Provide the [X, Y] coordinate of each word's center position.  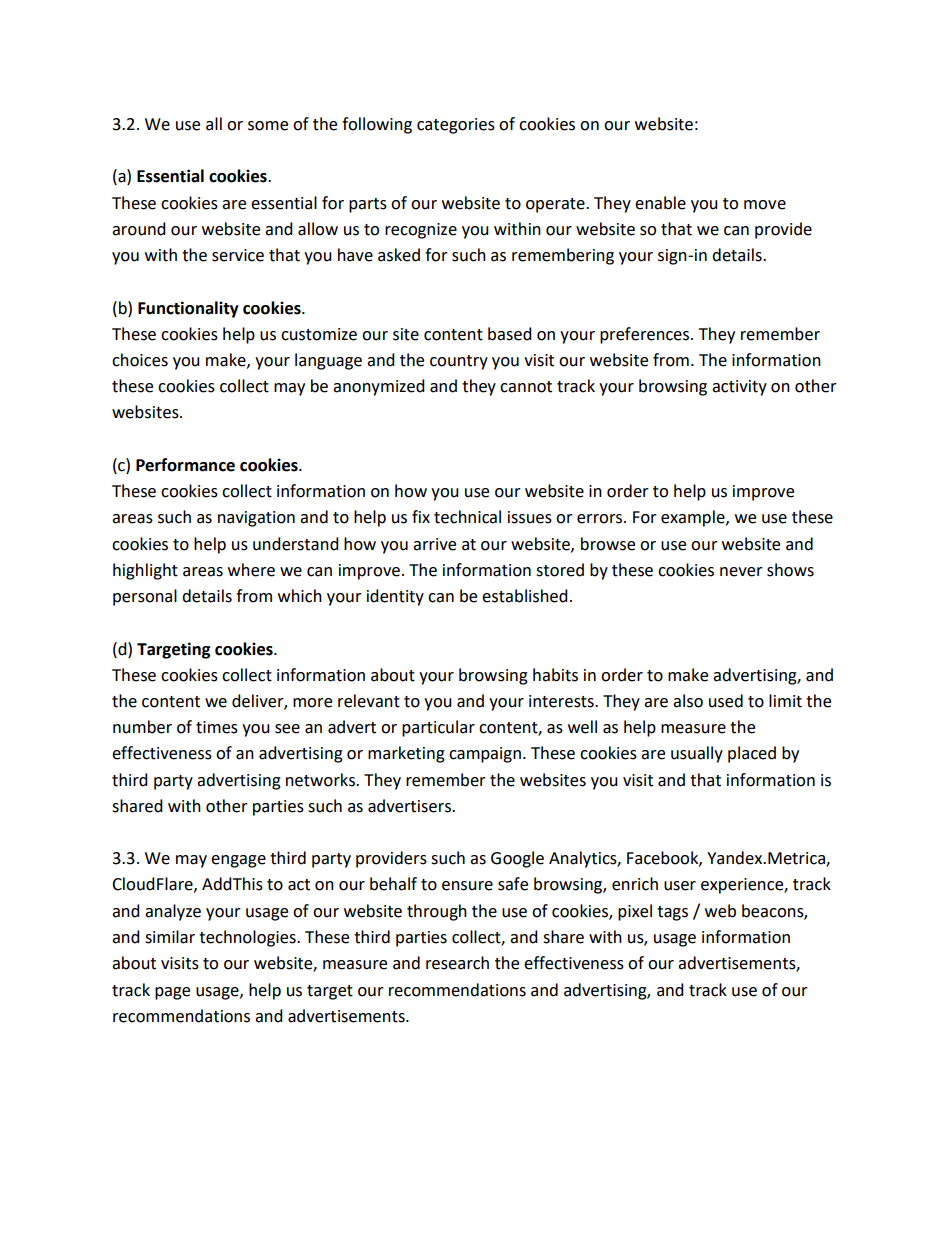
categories [456, 126]
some [268, 126]
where [251, 570]
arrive [434, 544]
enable [660, 203]
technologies [248, 938]
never [741, 572]
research [457, 963]
